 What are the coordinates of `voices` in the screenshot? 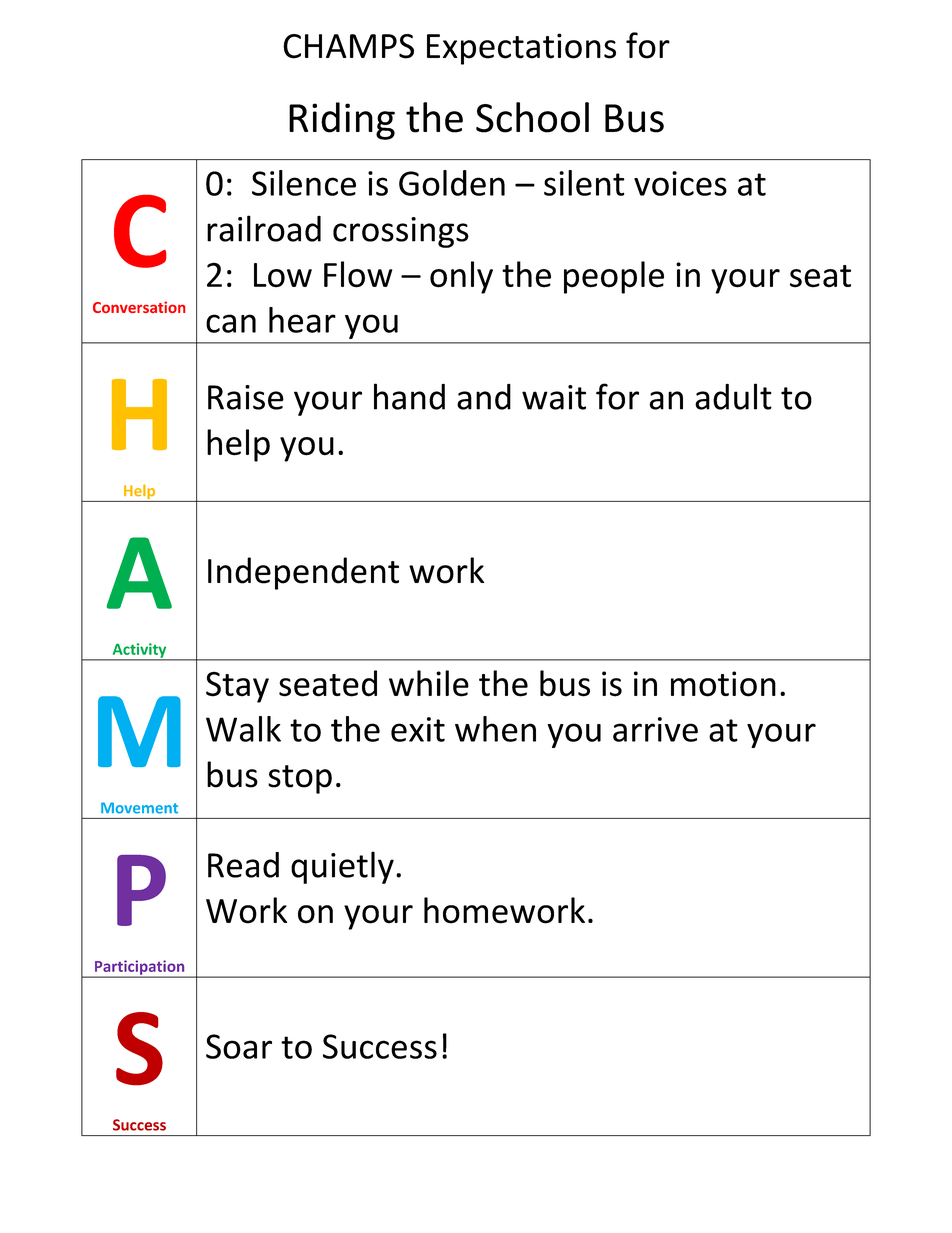 It's located at (680, 183).
